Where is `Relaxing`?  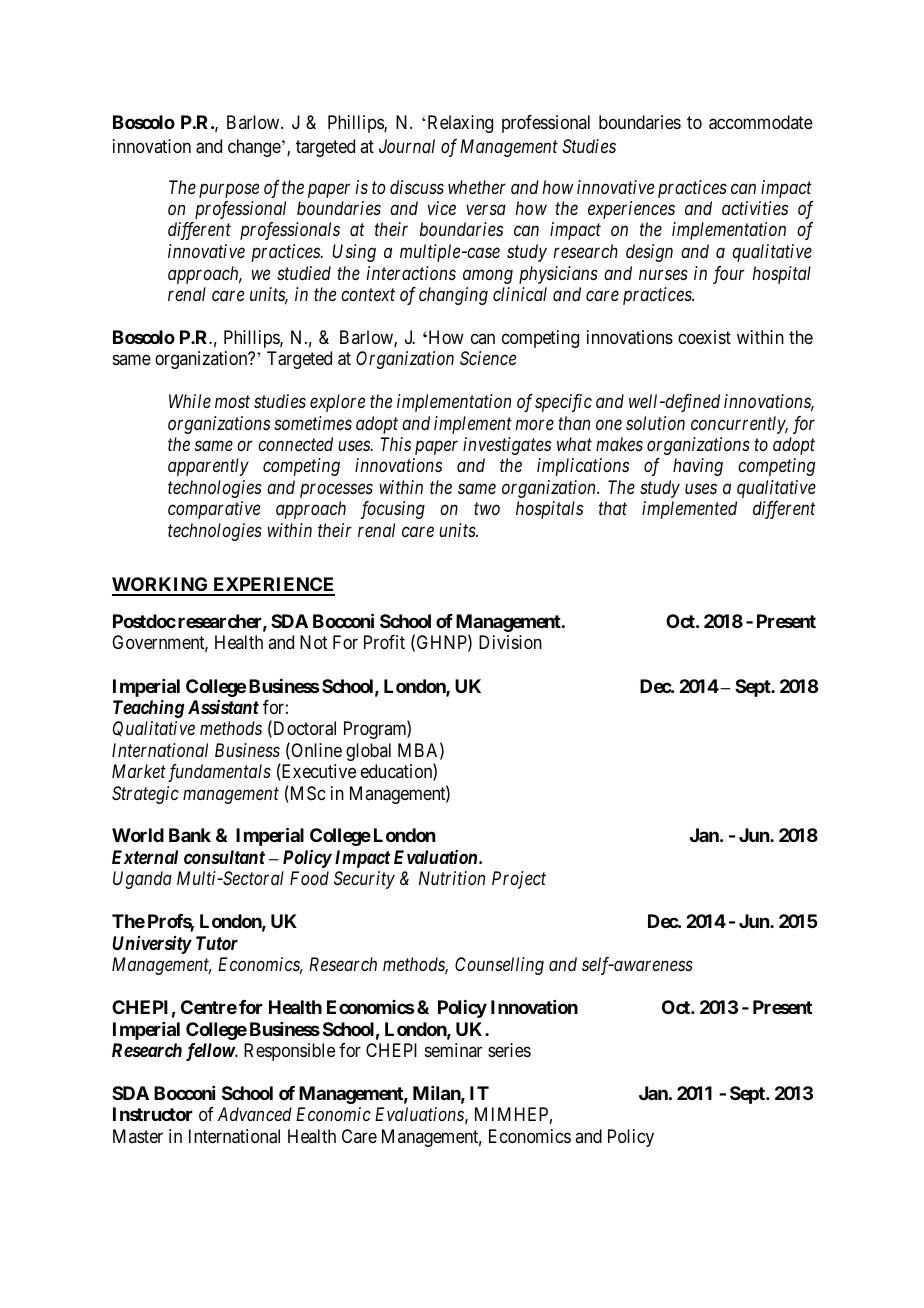
Relaxing is located at coordinates (460, 124).
